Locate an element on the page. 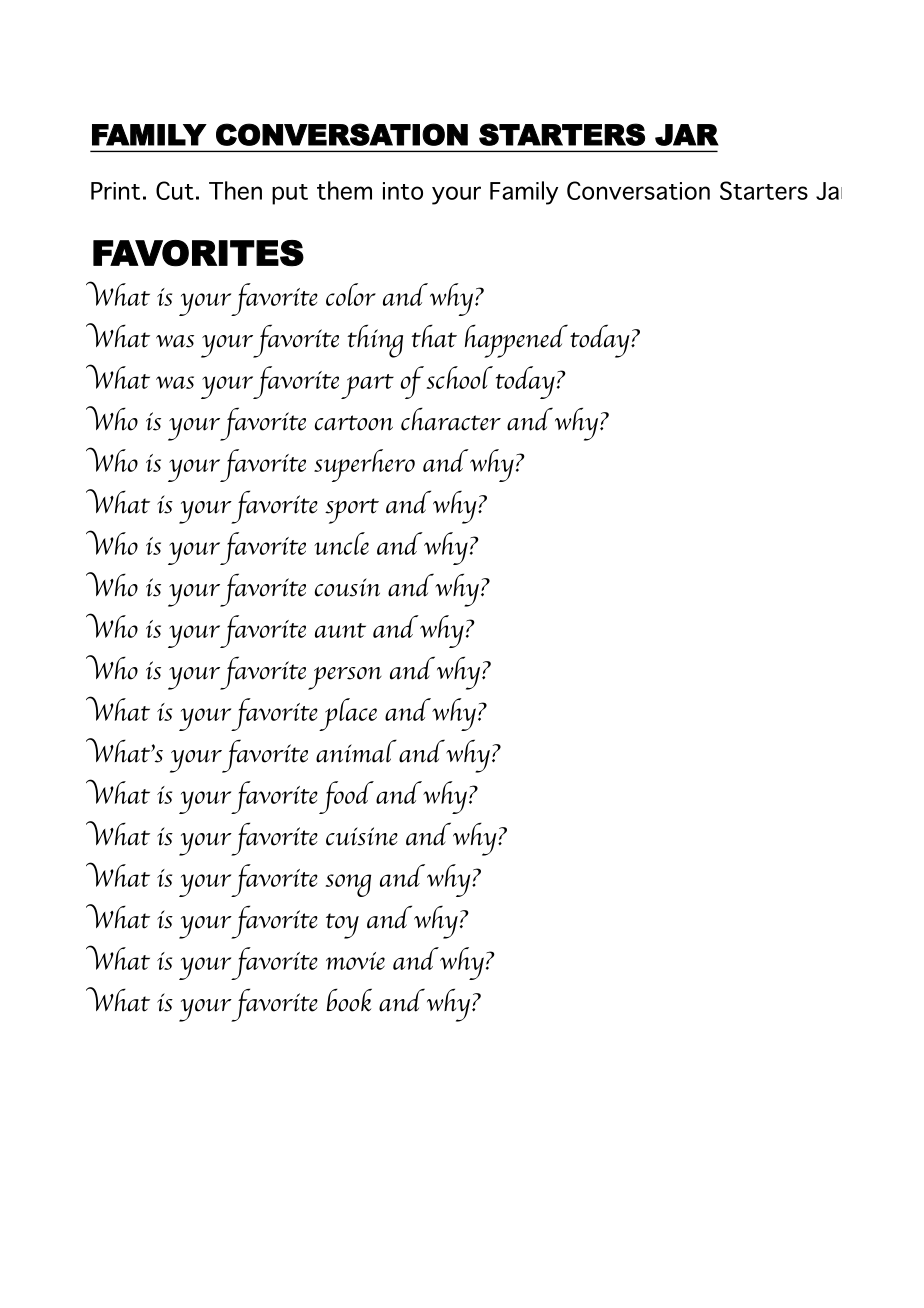 The image size is (924, 1308). uncle is located at coordinates (341, 543).
